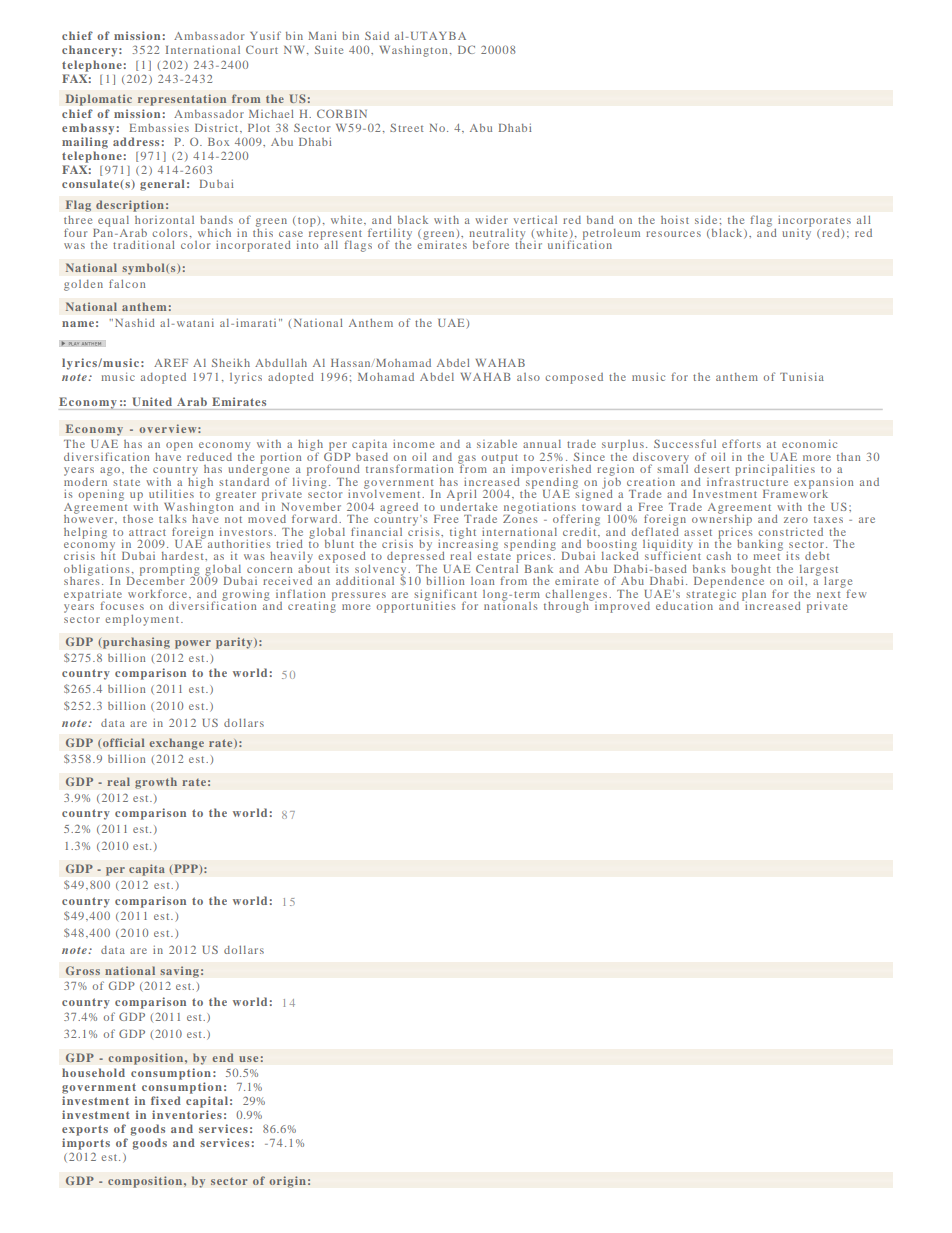 This document has width=952, height=1233. I want to click on Said, so click(377, 35).
